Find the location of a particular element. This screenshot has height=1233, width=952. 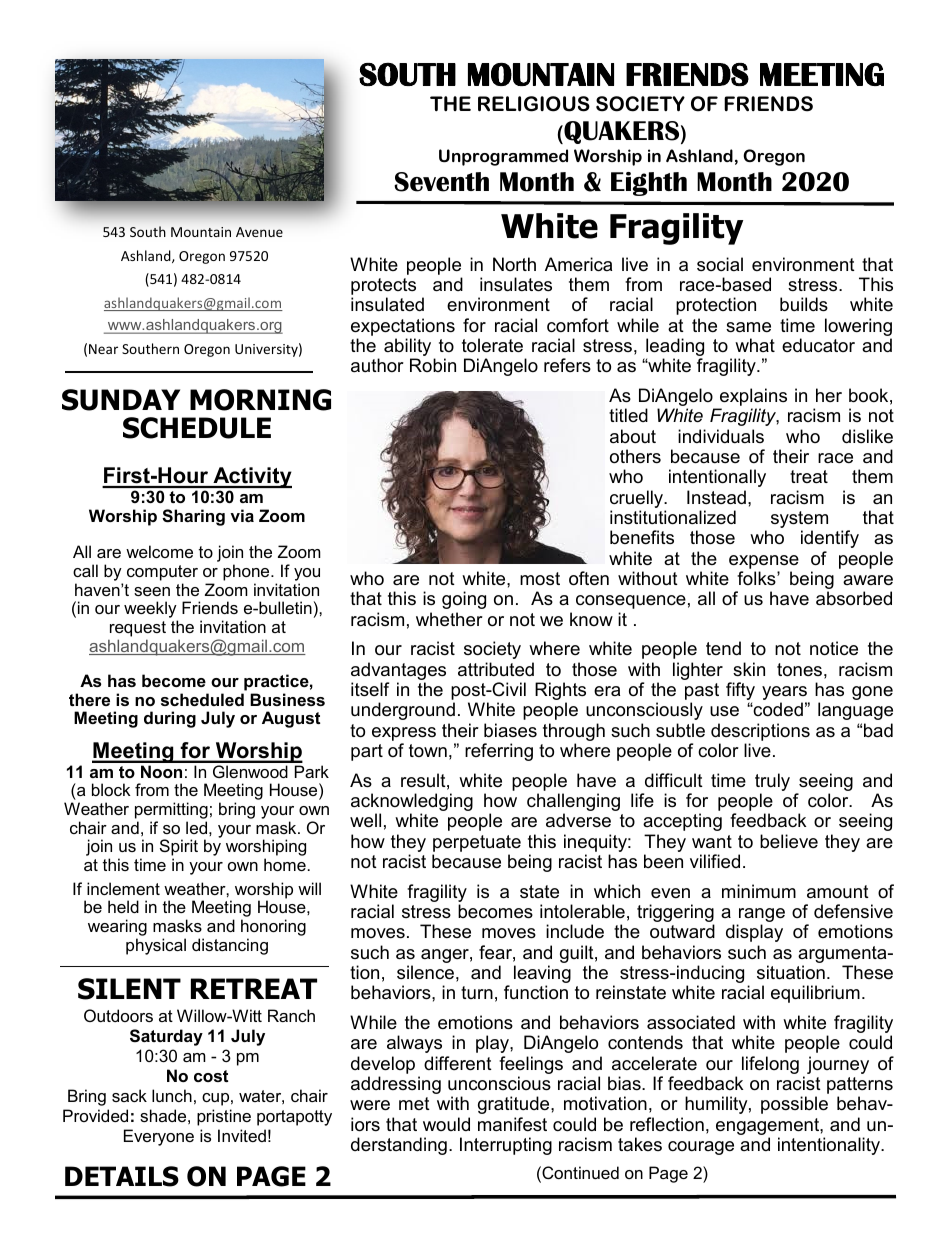

perpetuate is located at coordinates (477, 843).
